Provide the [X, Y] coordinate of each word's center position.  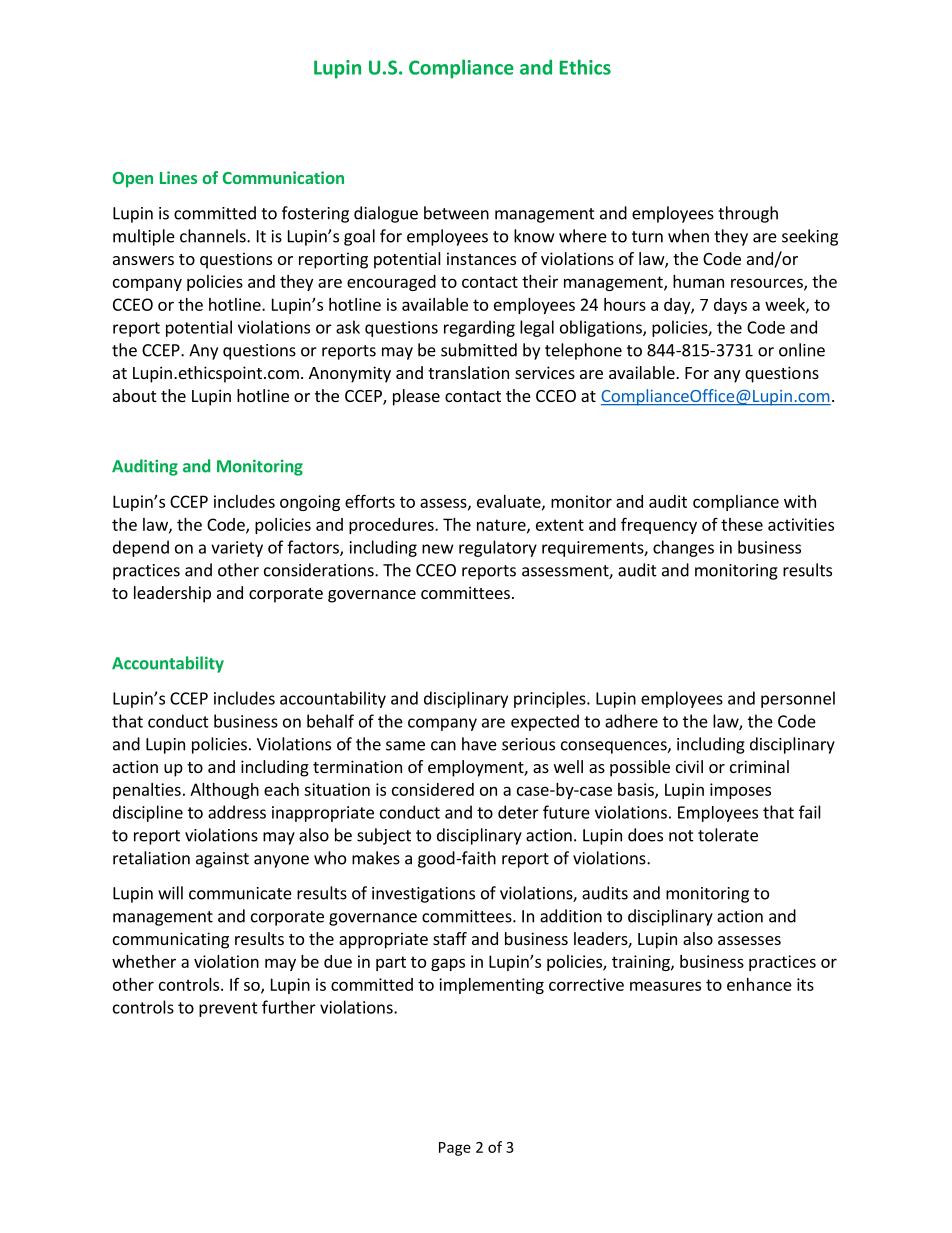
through [748, 214]
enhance [759, 984]
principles [551, 699]
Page [455, 1149]
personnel [798, 699]
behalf [330, 721]
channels [214, 236]
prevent [228, 1009]
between [456, 213]
